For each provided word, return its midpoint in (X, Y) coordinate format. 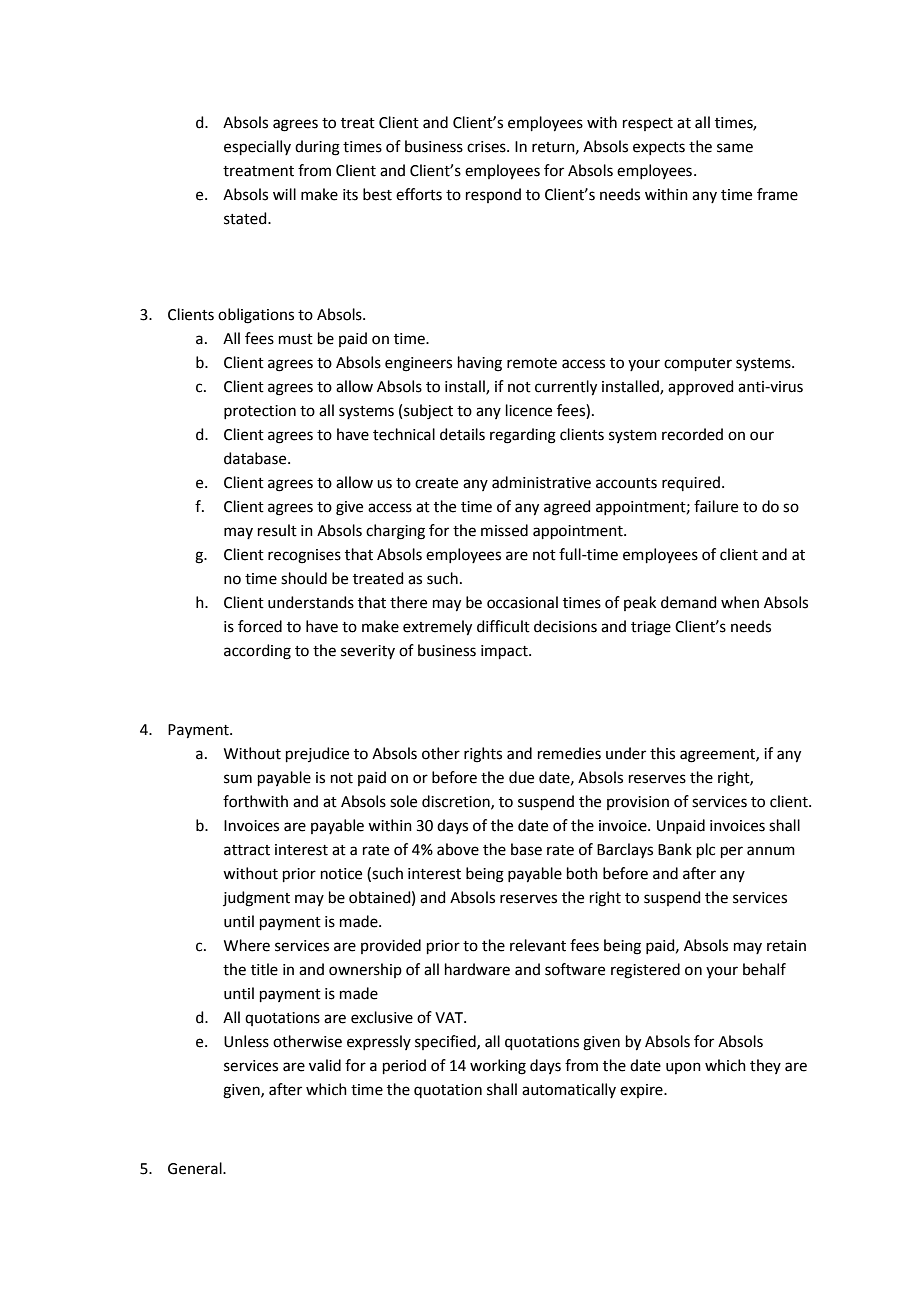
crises (487, 147)
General (196, 1168)
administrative (541, 482)
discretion (457, 802)
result (277, 530)
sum (238, 779)
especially (257, 147)
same (735, 148)
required (691, 483)
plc (706, 850)
